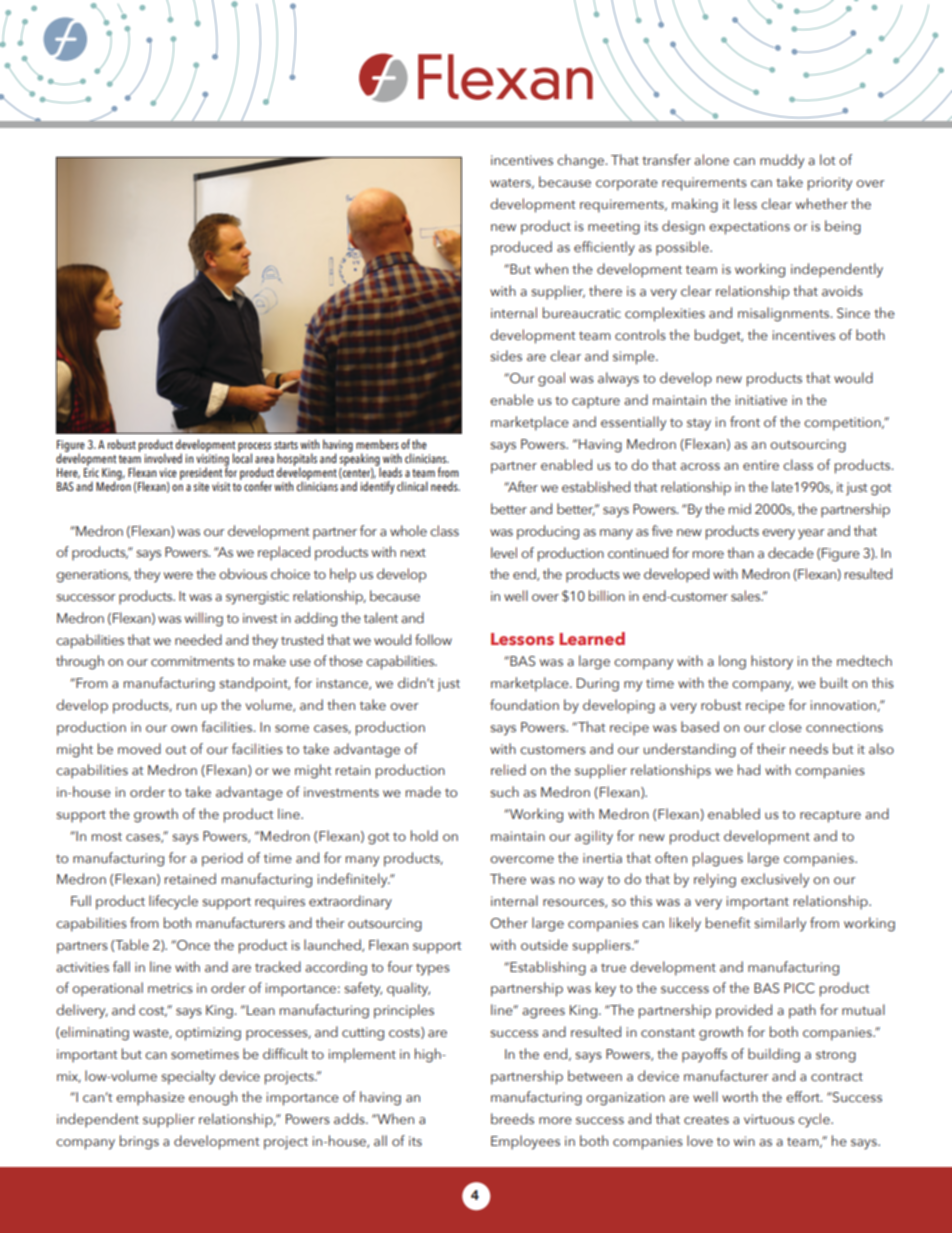 The image size is (952, 1233). Describe the element at coordinates (769, 1119) in the screenshot. I see `virtuous` at that location.
